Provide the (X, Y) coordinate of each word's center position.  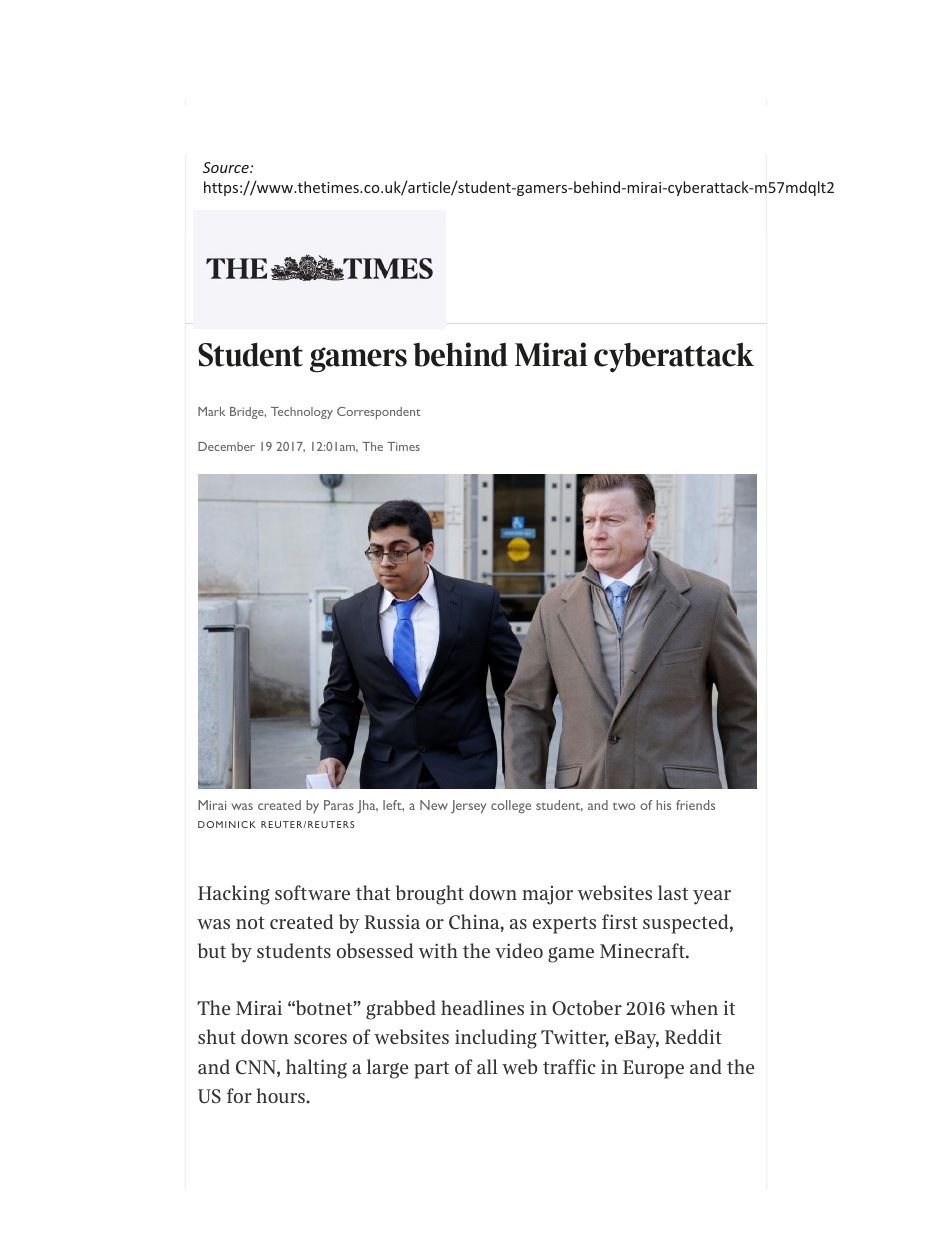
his (663, 805)
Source (227, 167)
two (624, 806)
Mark (211, 411)
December (226, 446)
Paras (339, 805)
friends (695, 805)
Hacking (234, 895)
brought (430, 895)
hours (281, 1095)
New (434, 805)
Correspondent (379, 413)
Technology (302, 413)
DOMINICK (227, 824)
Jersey (468, 807)
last (673, 892)
